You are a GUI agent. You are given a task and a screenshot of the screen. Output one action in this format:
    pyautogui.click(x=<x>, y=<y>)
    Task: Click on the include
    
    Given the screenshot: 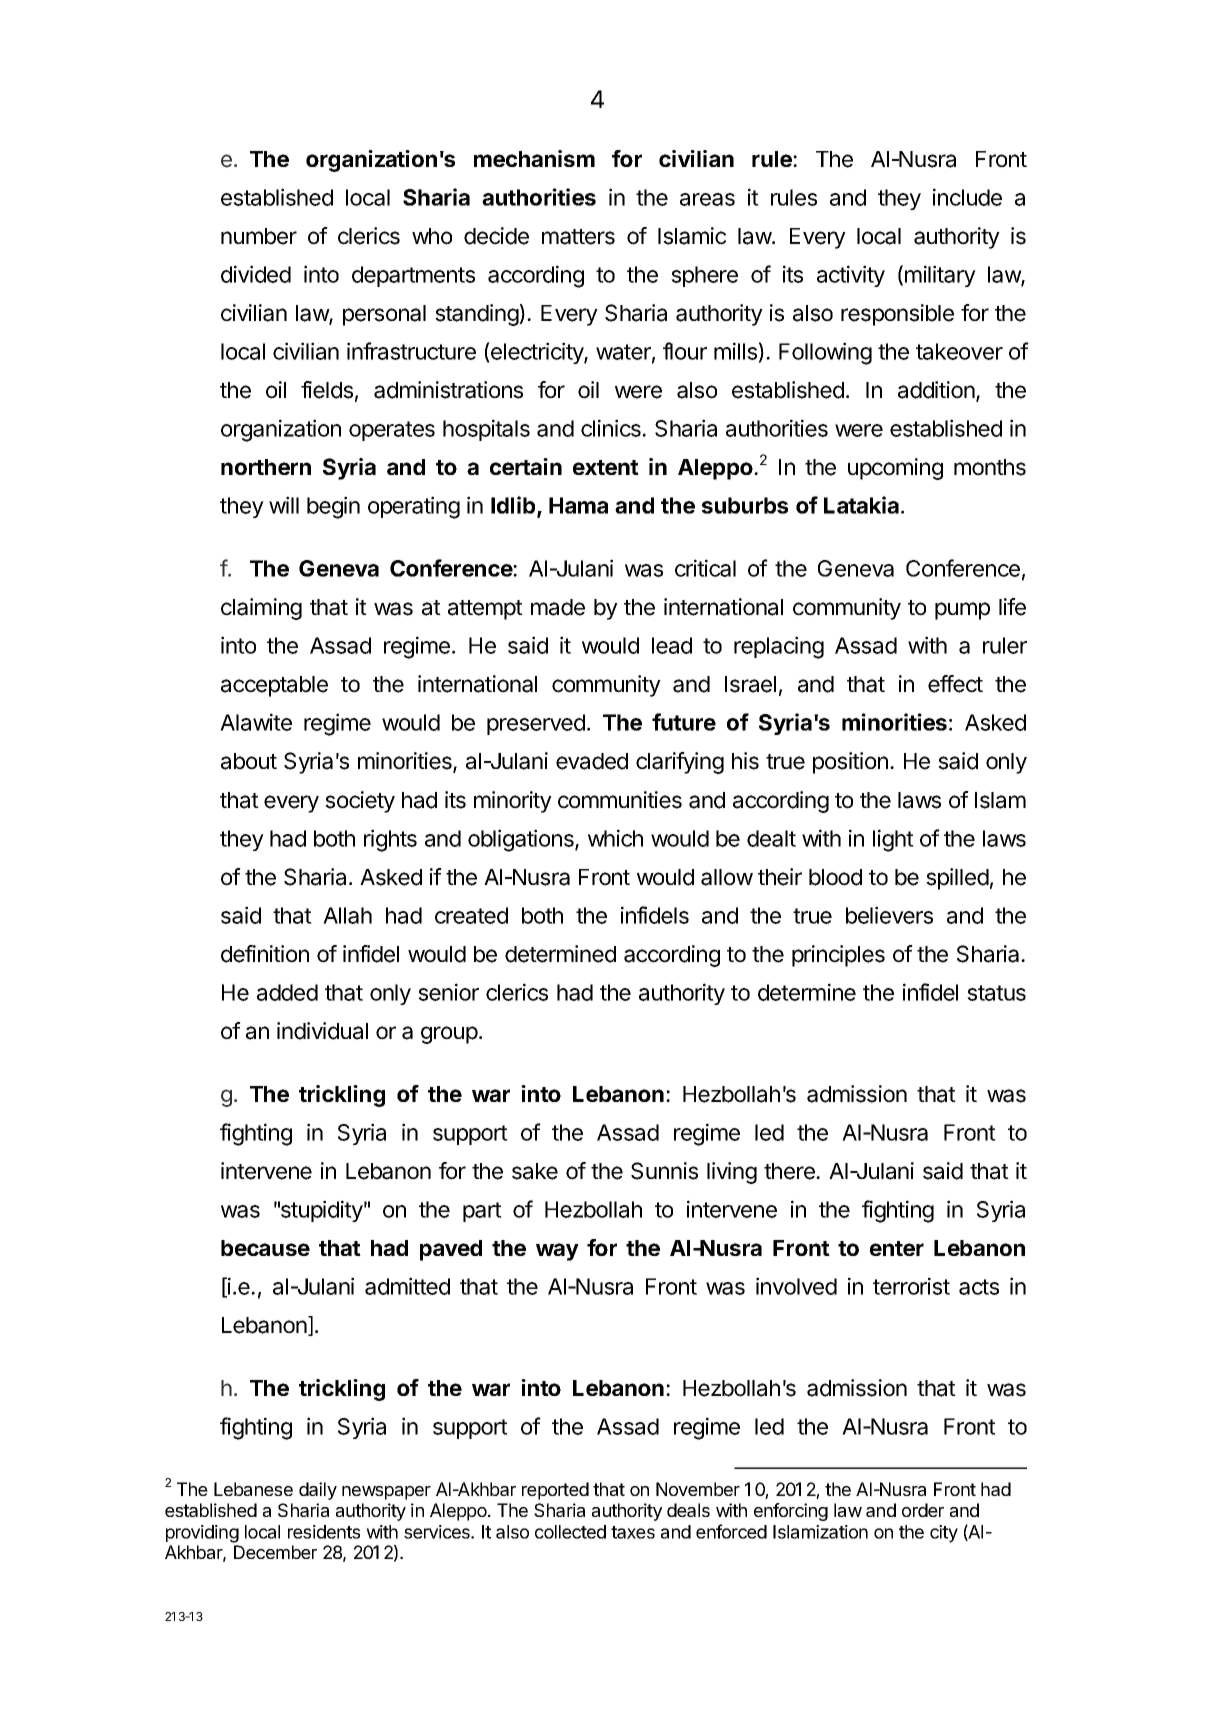 What is the action you would take?
    pyautogui.click(x=967, y=197)
